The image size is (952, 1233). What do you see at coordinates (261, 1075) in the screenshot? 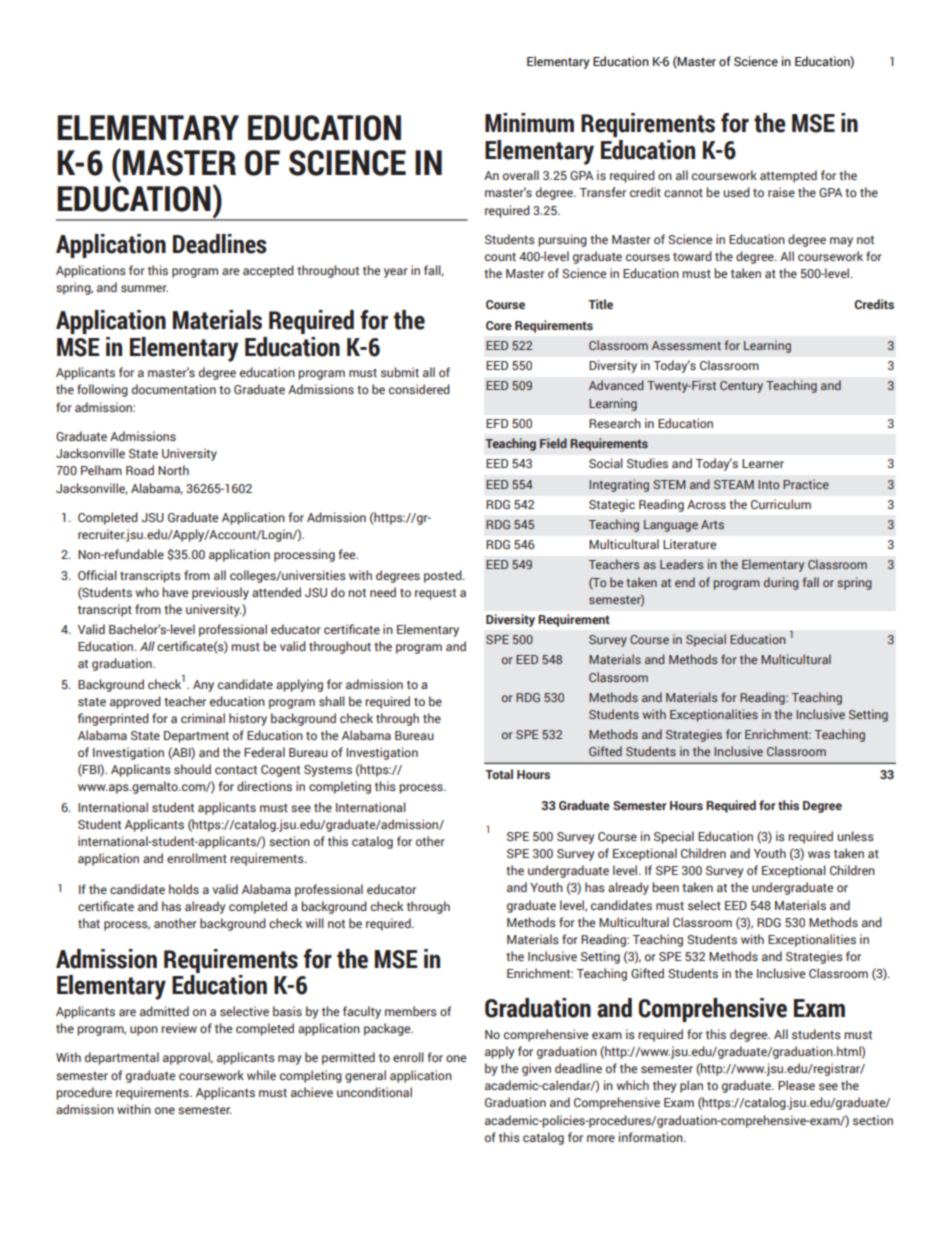
I see `while` at bounding box center [261, 1075].
